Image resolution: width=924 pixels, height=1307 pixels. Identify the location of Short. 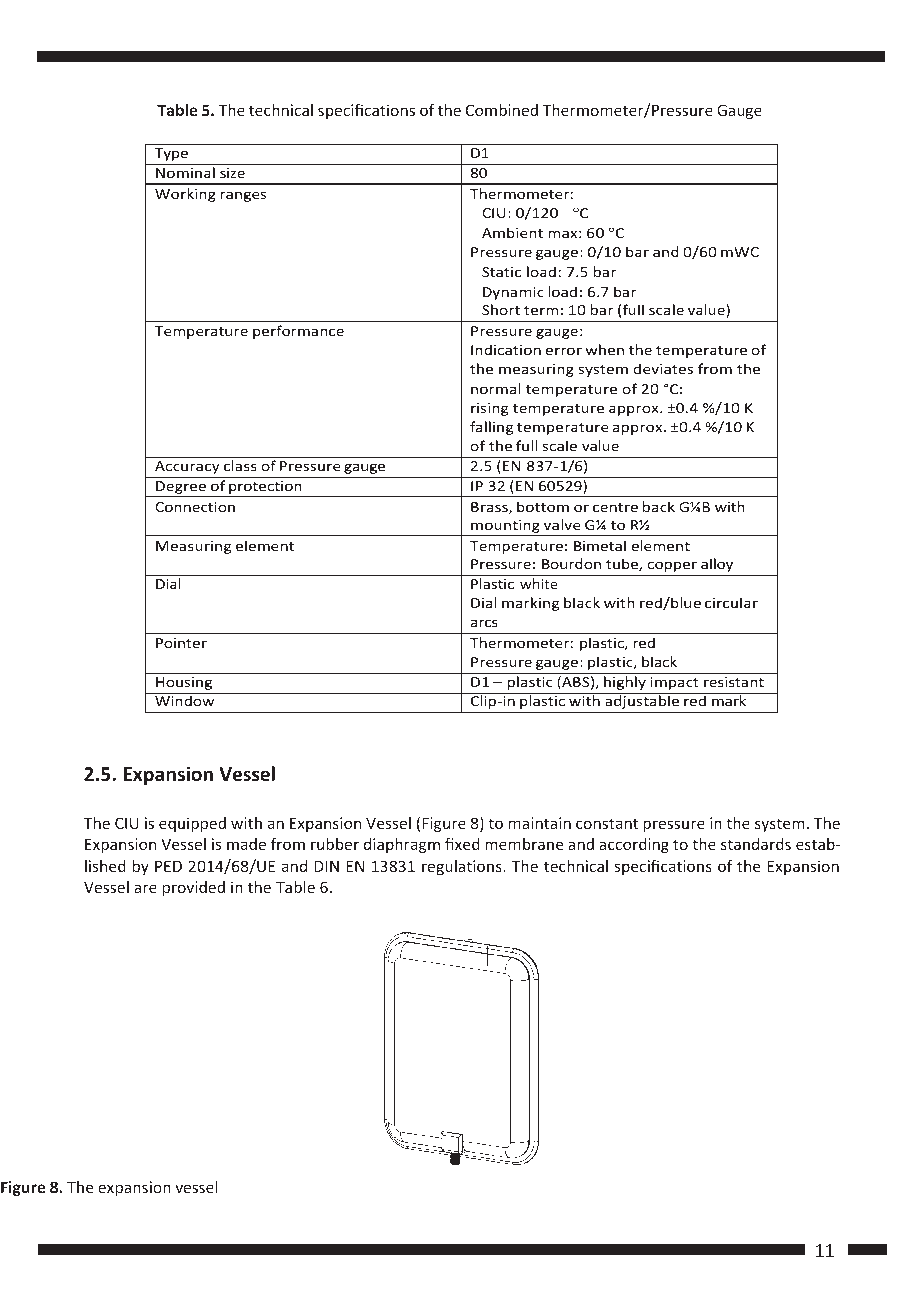
(501, 309).
